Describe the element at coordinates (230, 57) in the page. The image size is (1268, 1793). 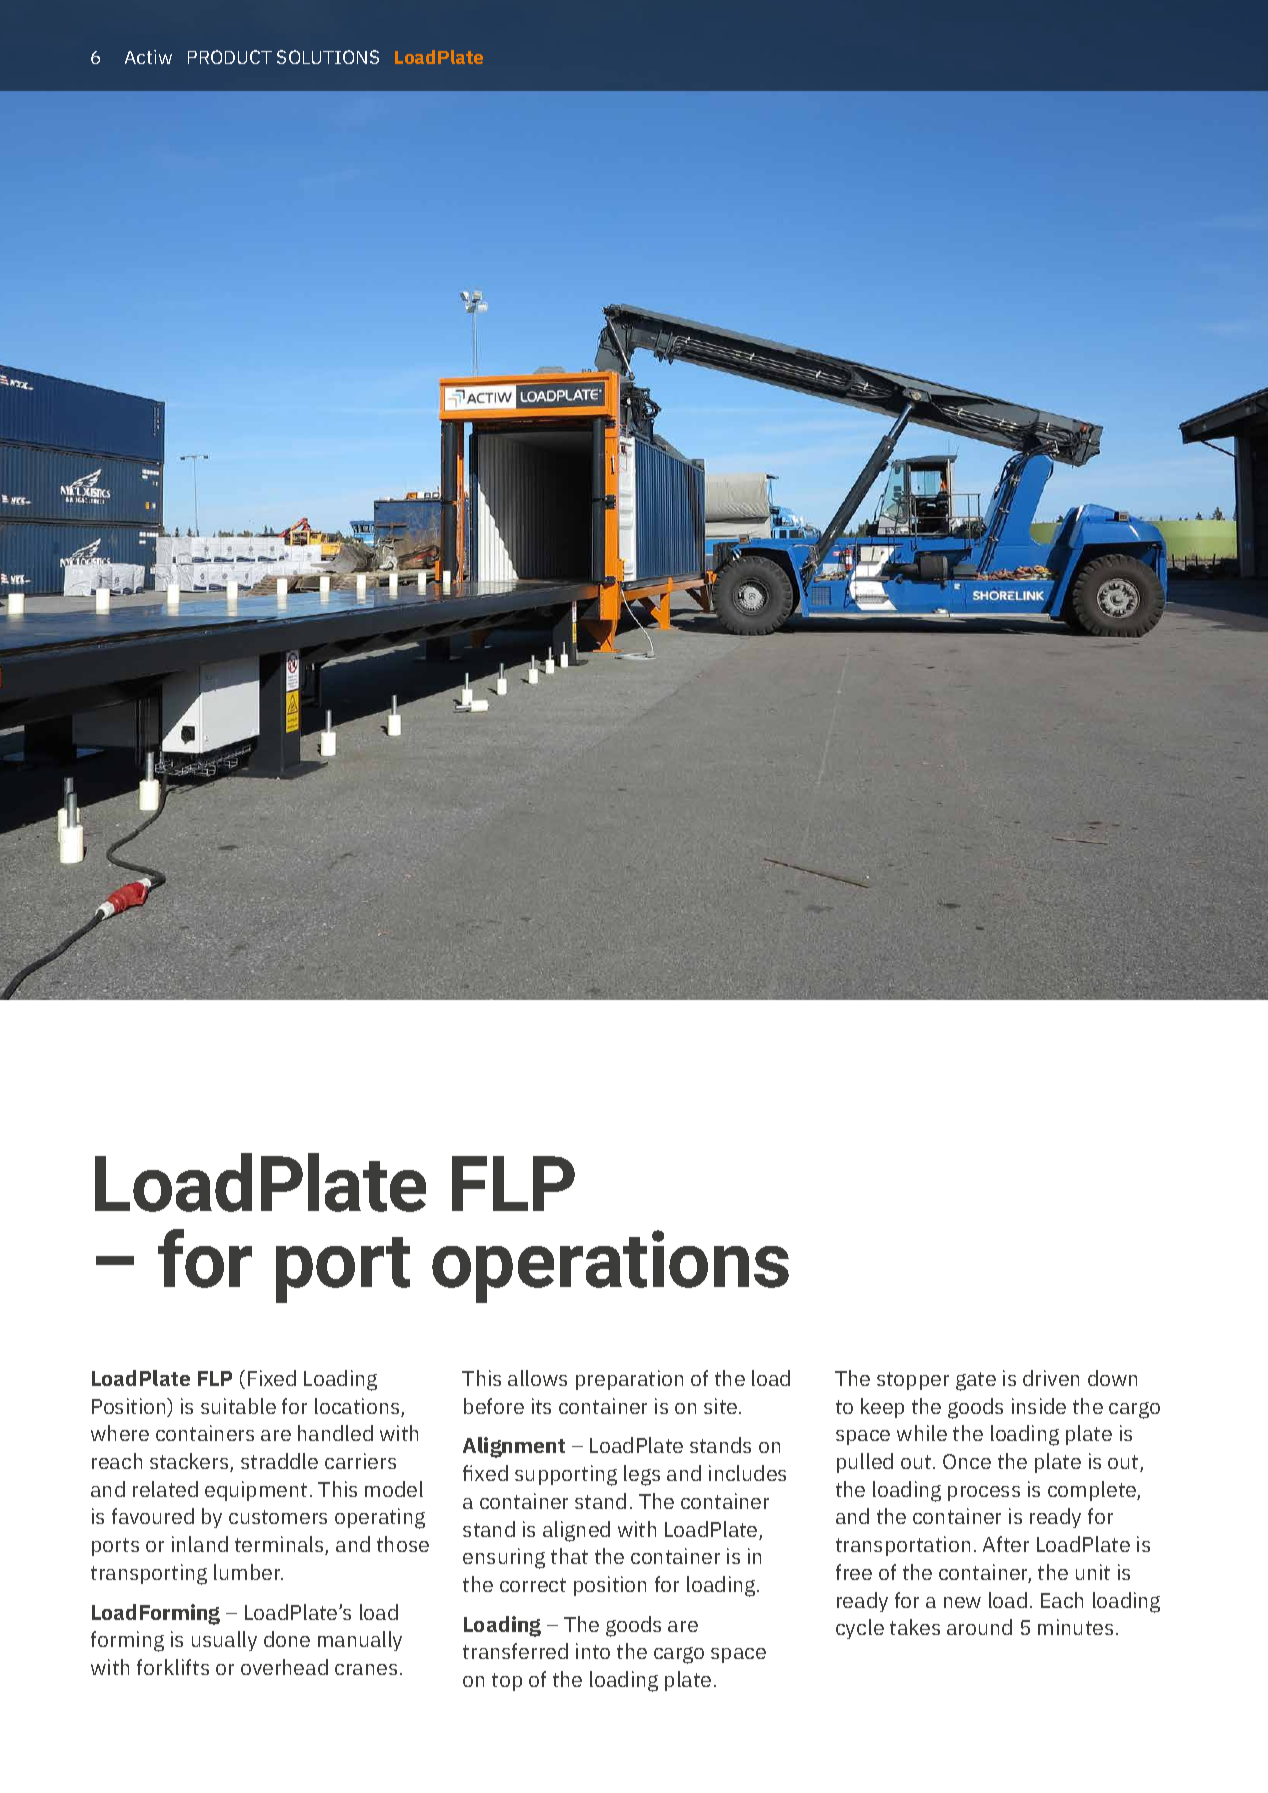
I see `PRODUCT` at that location.
